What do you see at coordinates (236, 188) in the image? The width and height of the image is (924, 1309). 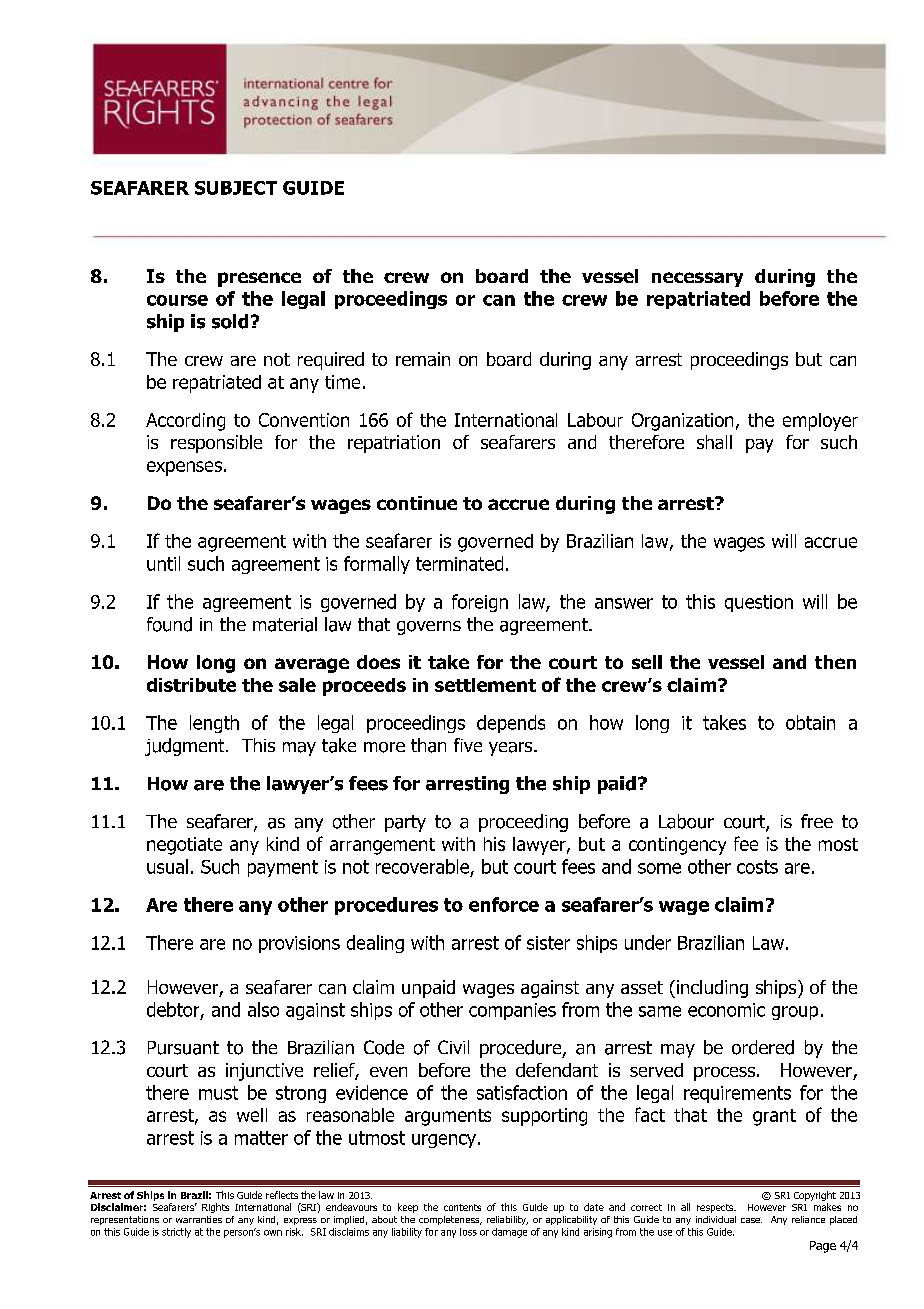 I see `SUBJECT` at bounding box center [236, 188].
